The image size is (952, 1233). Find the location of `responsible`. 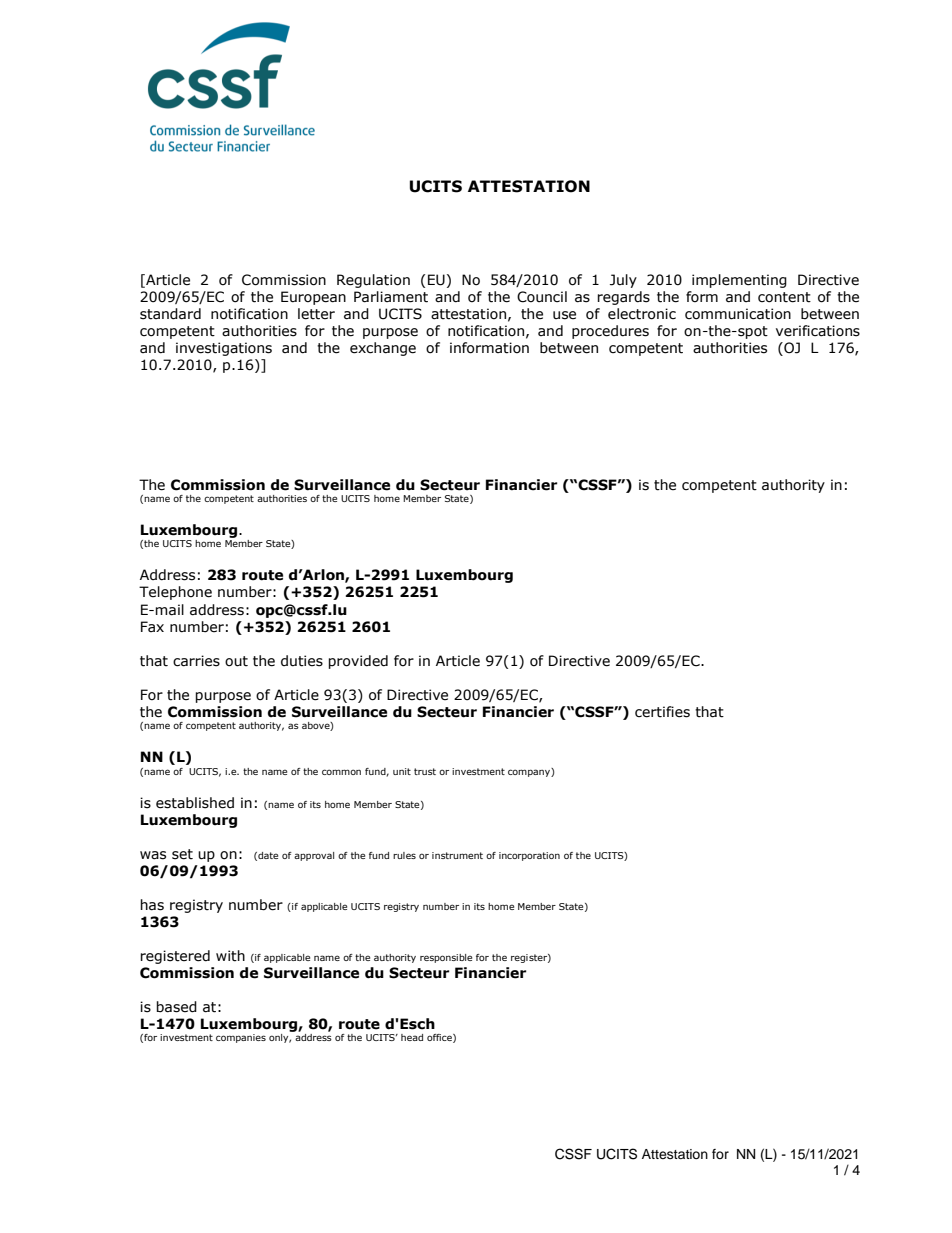

responsible is located at coordinates (446, 958).
